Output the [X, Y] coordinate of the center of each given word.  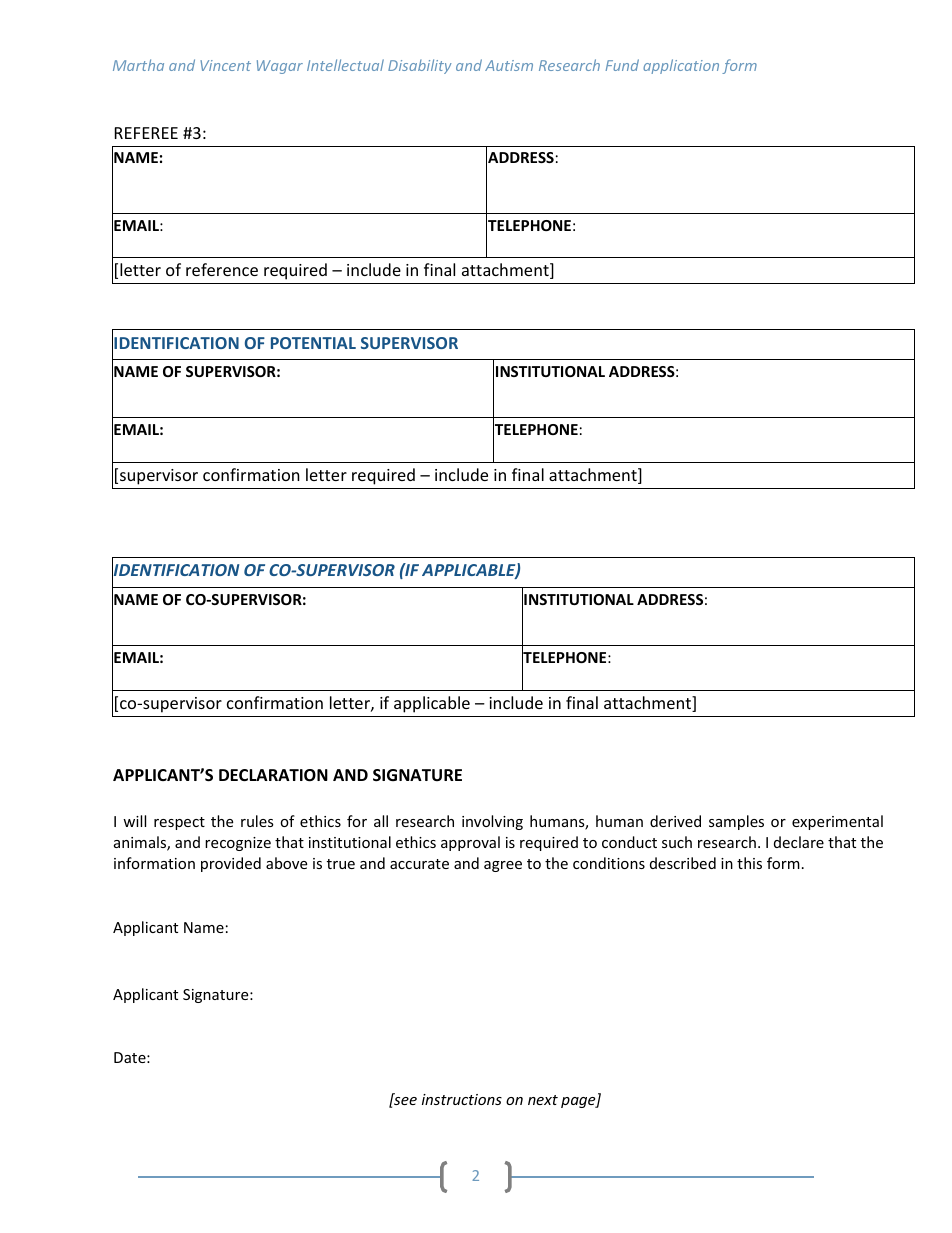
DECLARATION [273, 775]
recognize [238, 844]
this [749, 863]
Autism [509, 65]
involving [492, 822]
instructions [462, 1099]
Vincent [225, 65]
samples [736, 822]
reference [222, 269]
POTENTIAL [313, 343]
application [681, 66]
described [683, 863]
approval [470, 843]
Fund [622, 65]
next [543, 1100]
